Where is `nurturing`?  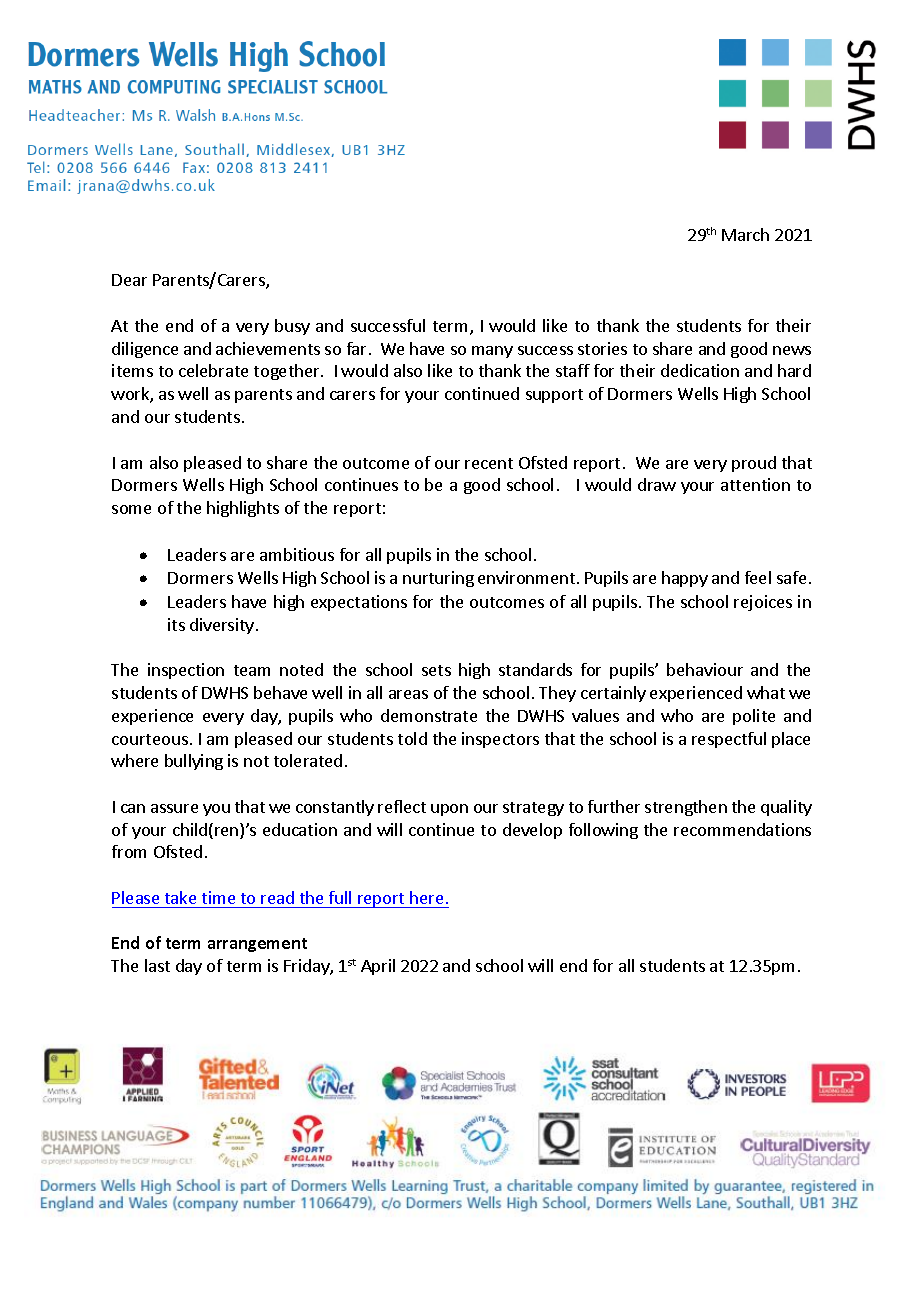
nurturing is located at coordinates (438, 579).
